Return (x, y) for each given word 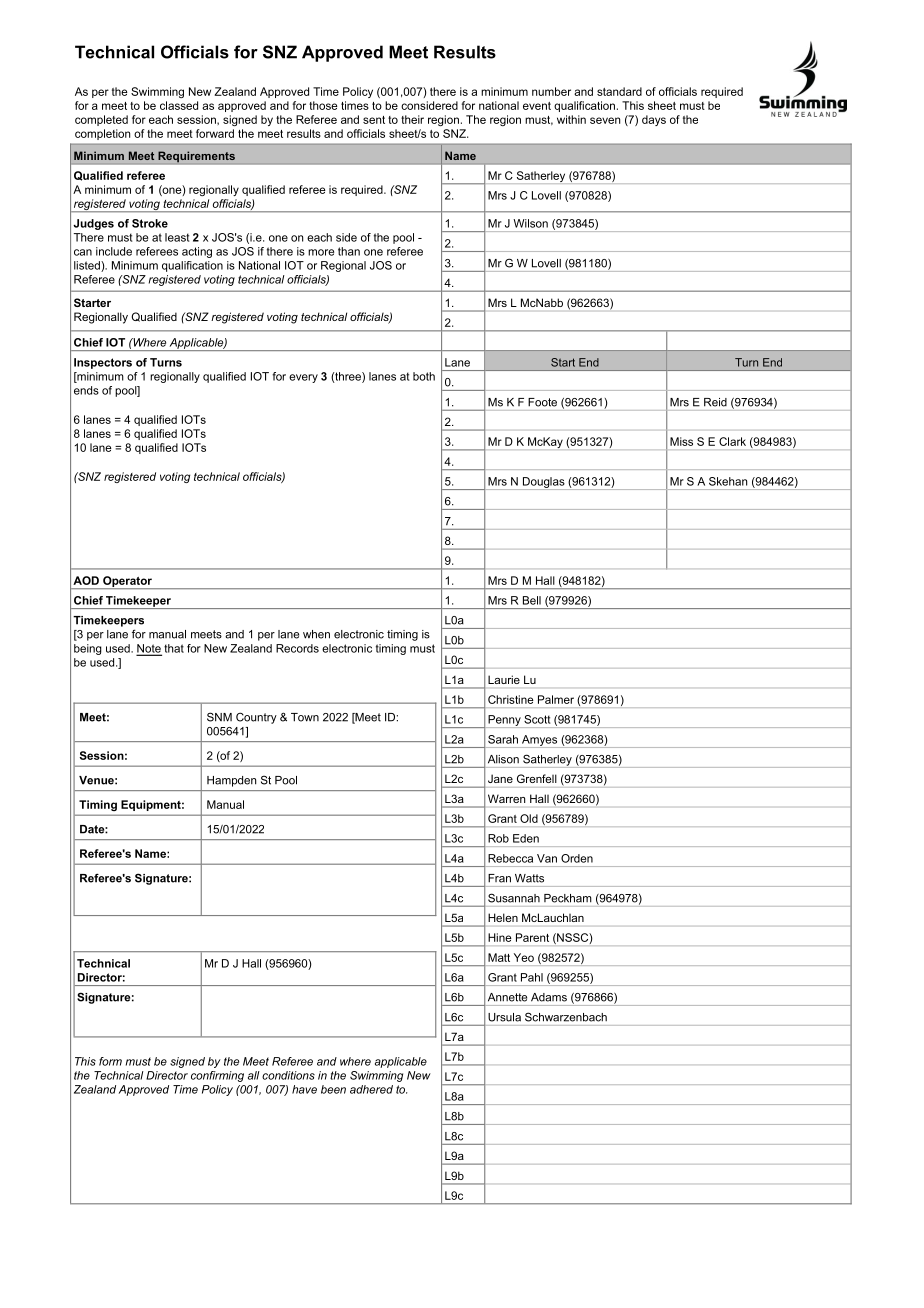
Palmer (556, 699)
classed (179, 105)
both (424, 376)
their (412, 119)
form (110, 1061)
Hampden (231, 781)
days (654, 120)
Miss (681, 441)
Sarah (503, 739)
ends (86, 390)
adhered (371, 1089)
